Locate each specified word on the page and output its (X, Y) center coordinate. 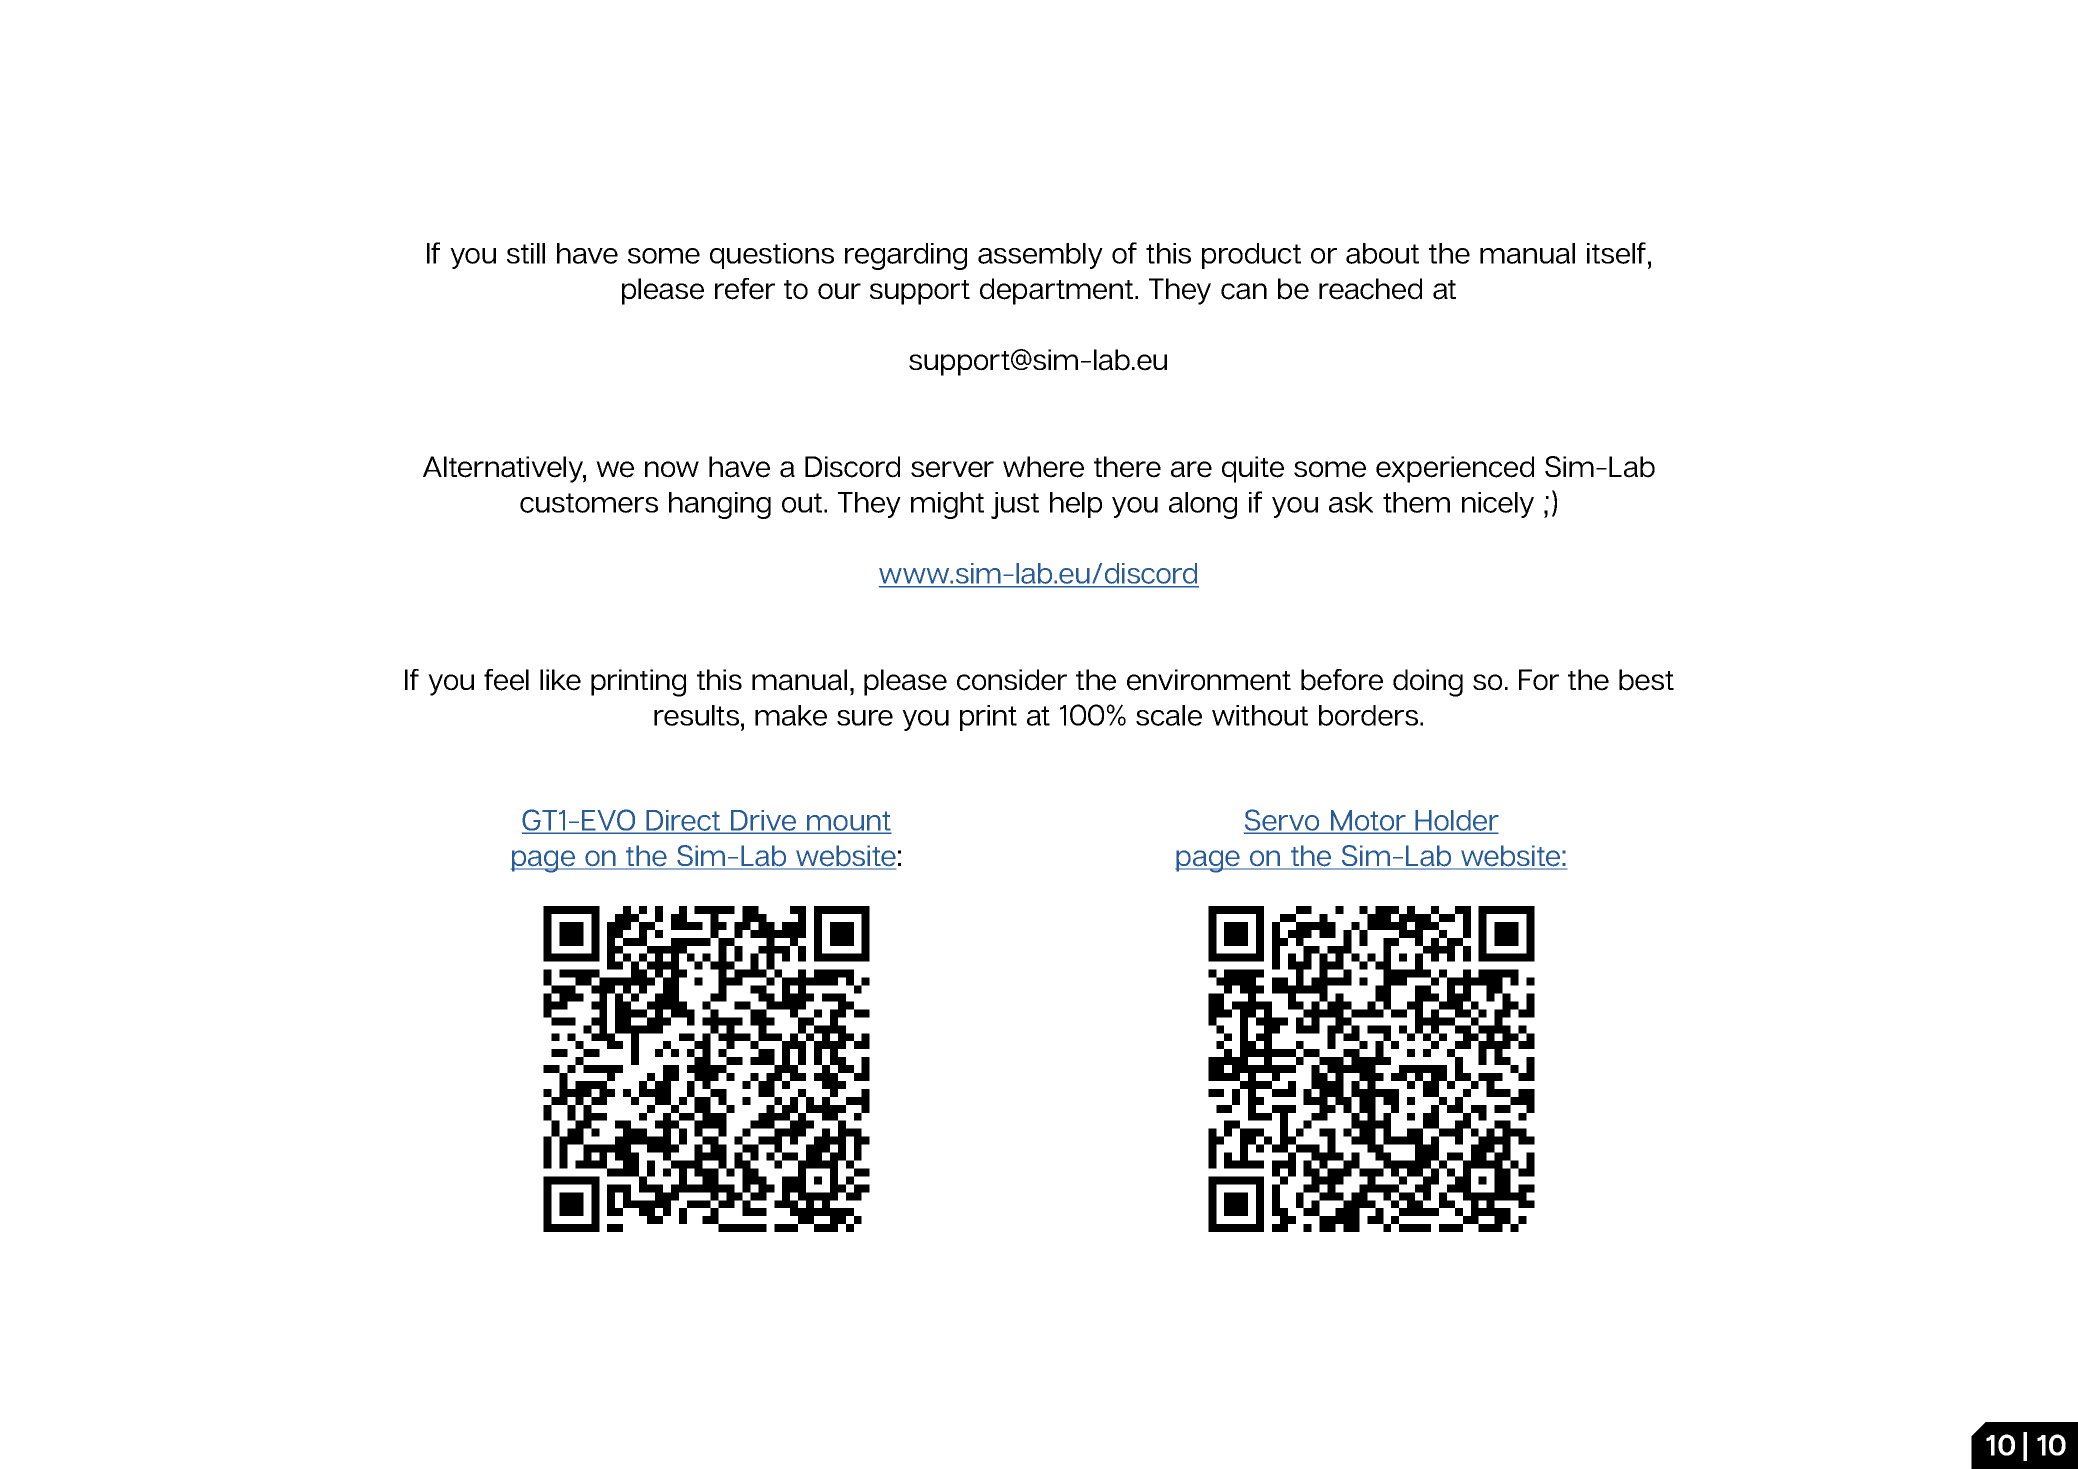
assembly (1040, 256)
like (560, 680)
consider (1012, 680)
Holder (1456, 821)
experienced (1455, 469)
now (672, 469)
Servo (1283, 821)
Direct (683, 821)
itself (1616, 253)
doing (1428, 683)
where (1043, 467)
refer (745, 289)
